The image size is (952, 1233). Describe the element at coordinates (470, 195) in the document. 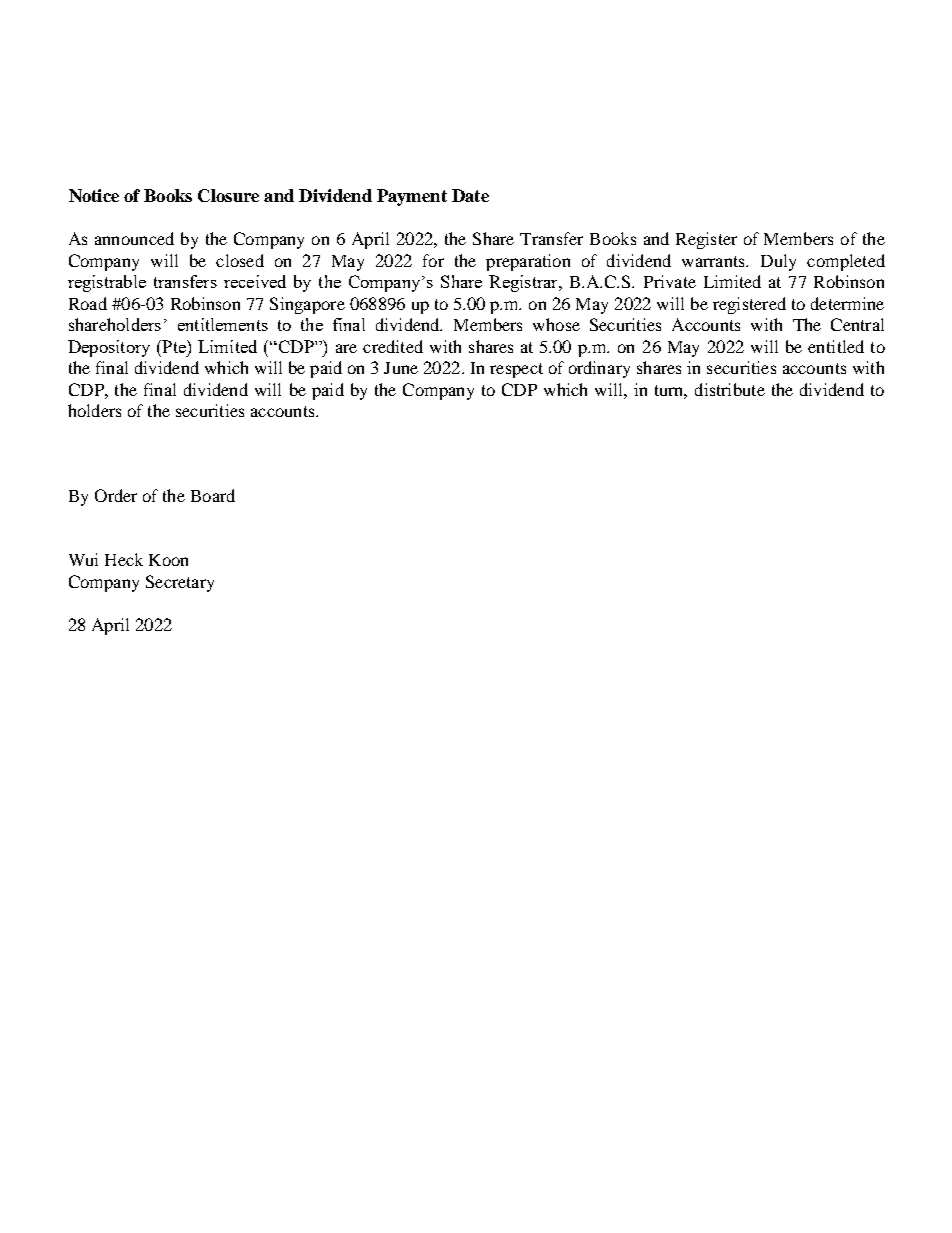

I see `Date` at that location.
